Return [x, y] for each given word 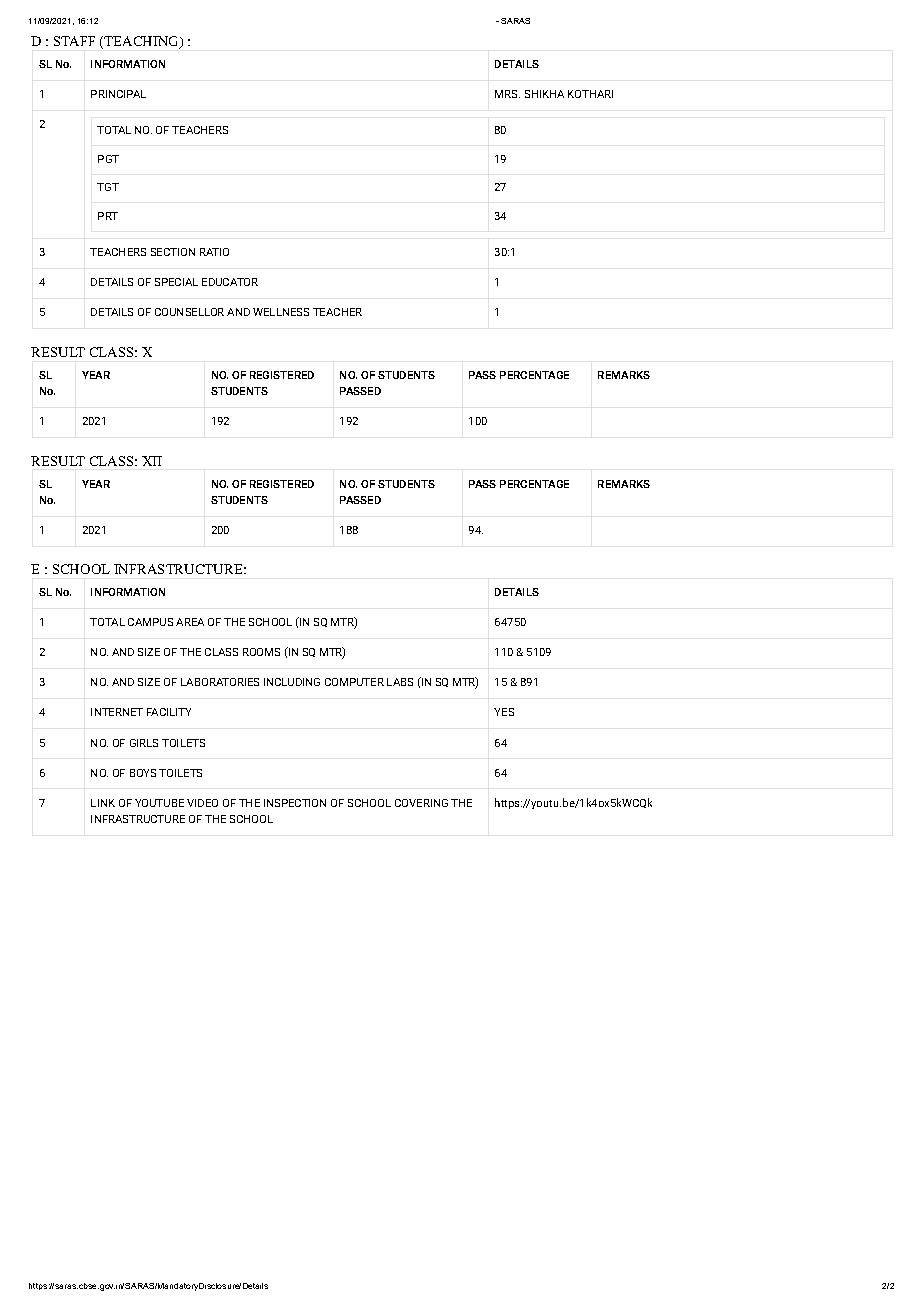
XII [152, 461]
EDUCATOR [230, 282]
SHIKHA [544, 94]
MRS [507, 94]
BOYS [143, 773]
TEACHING [143, 42]
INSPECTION [295, 803]
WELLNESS [281, 312]
